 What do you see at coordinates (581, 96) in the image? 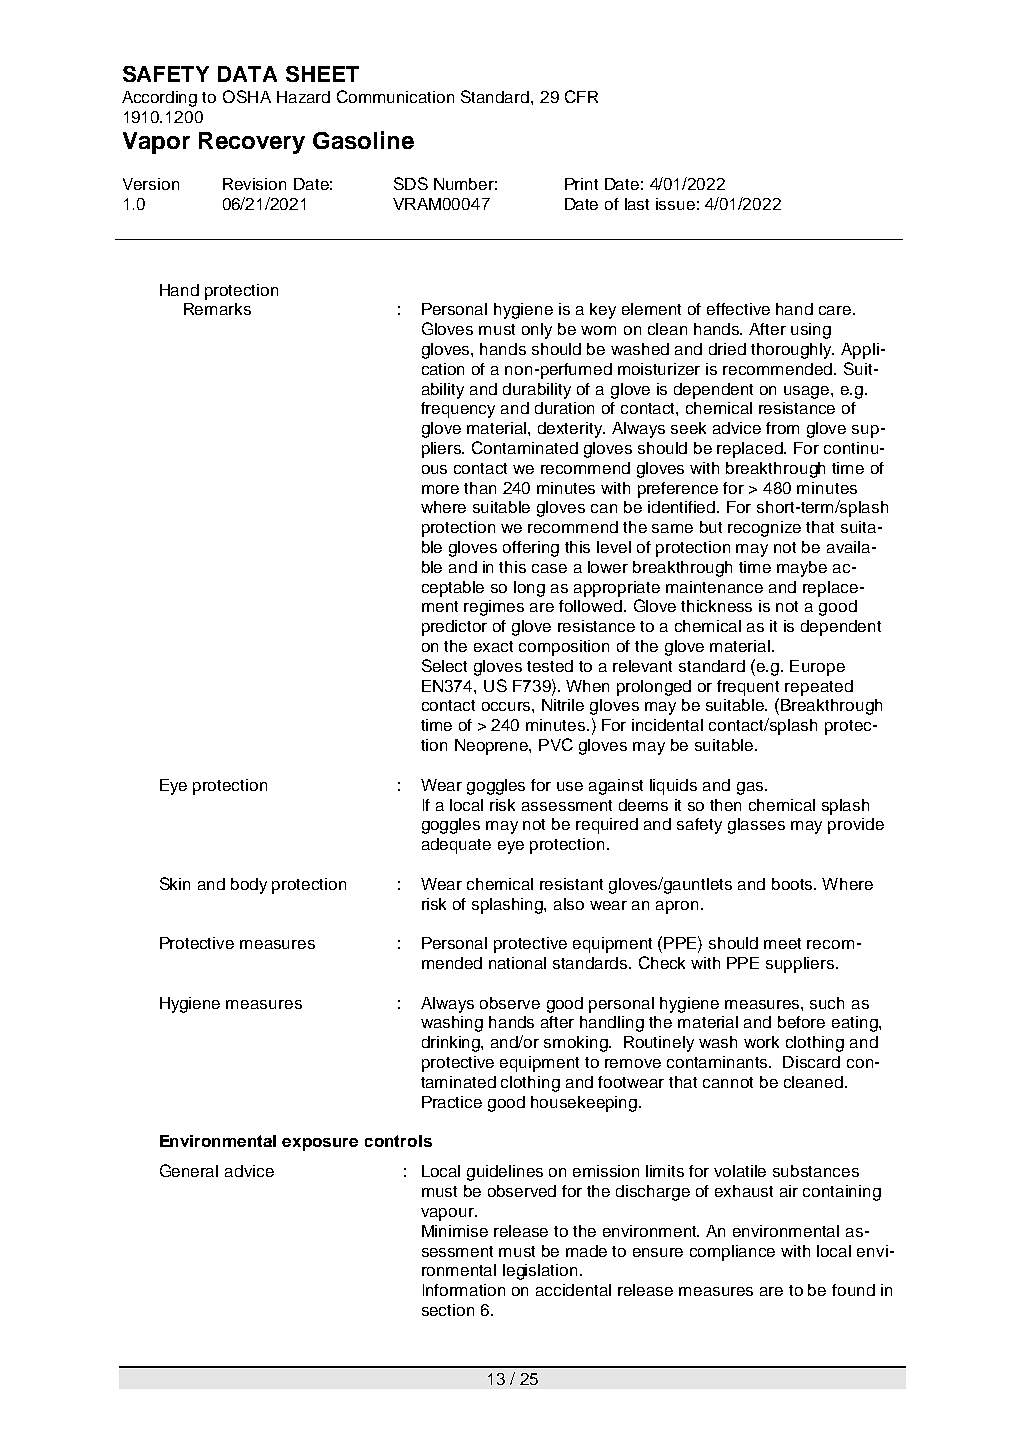
I see `CFR` at bounding box center [581, 96].
